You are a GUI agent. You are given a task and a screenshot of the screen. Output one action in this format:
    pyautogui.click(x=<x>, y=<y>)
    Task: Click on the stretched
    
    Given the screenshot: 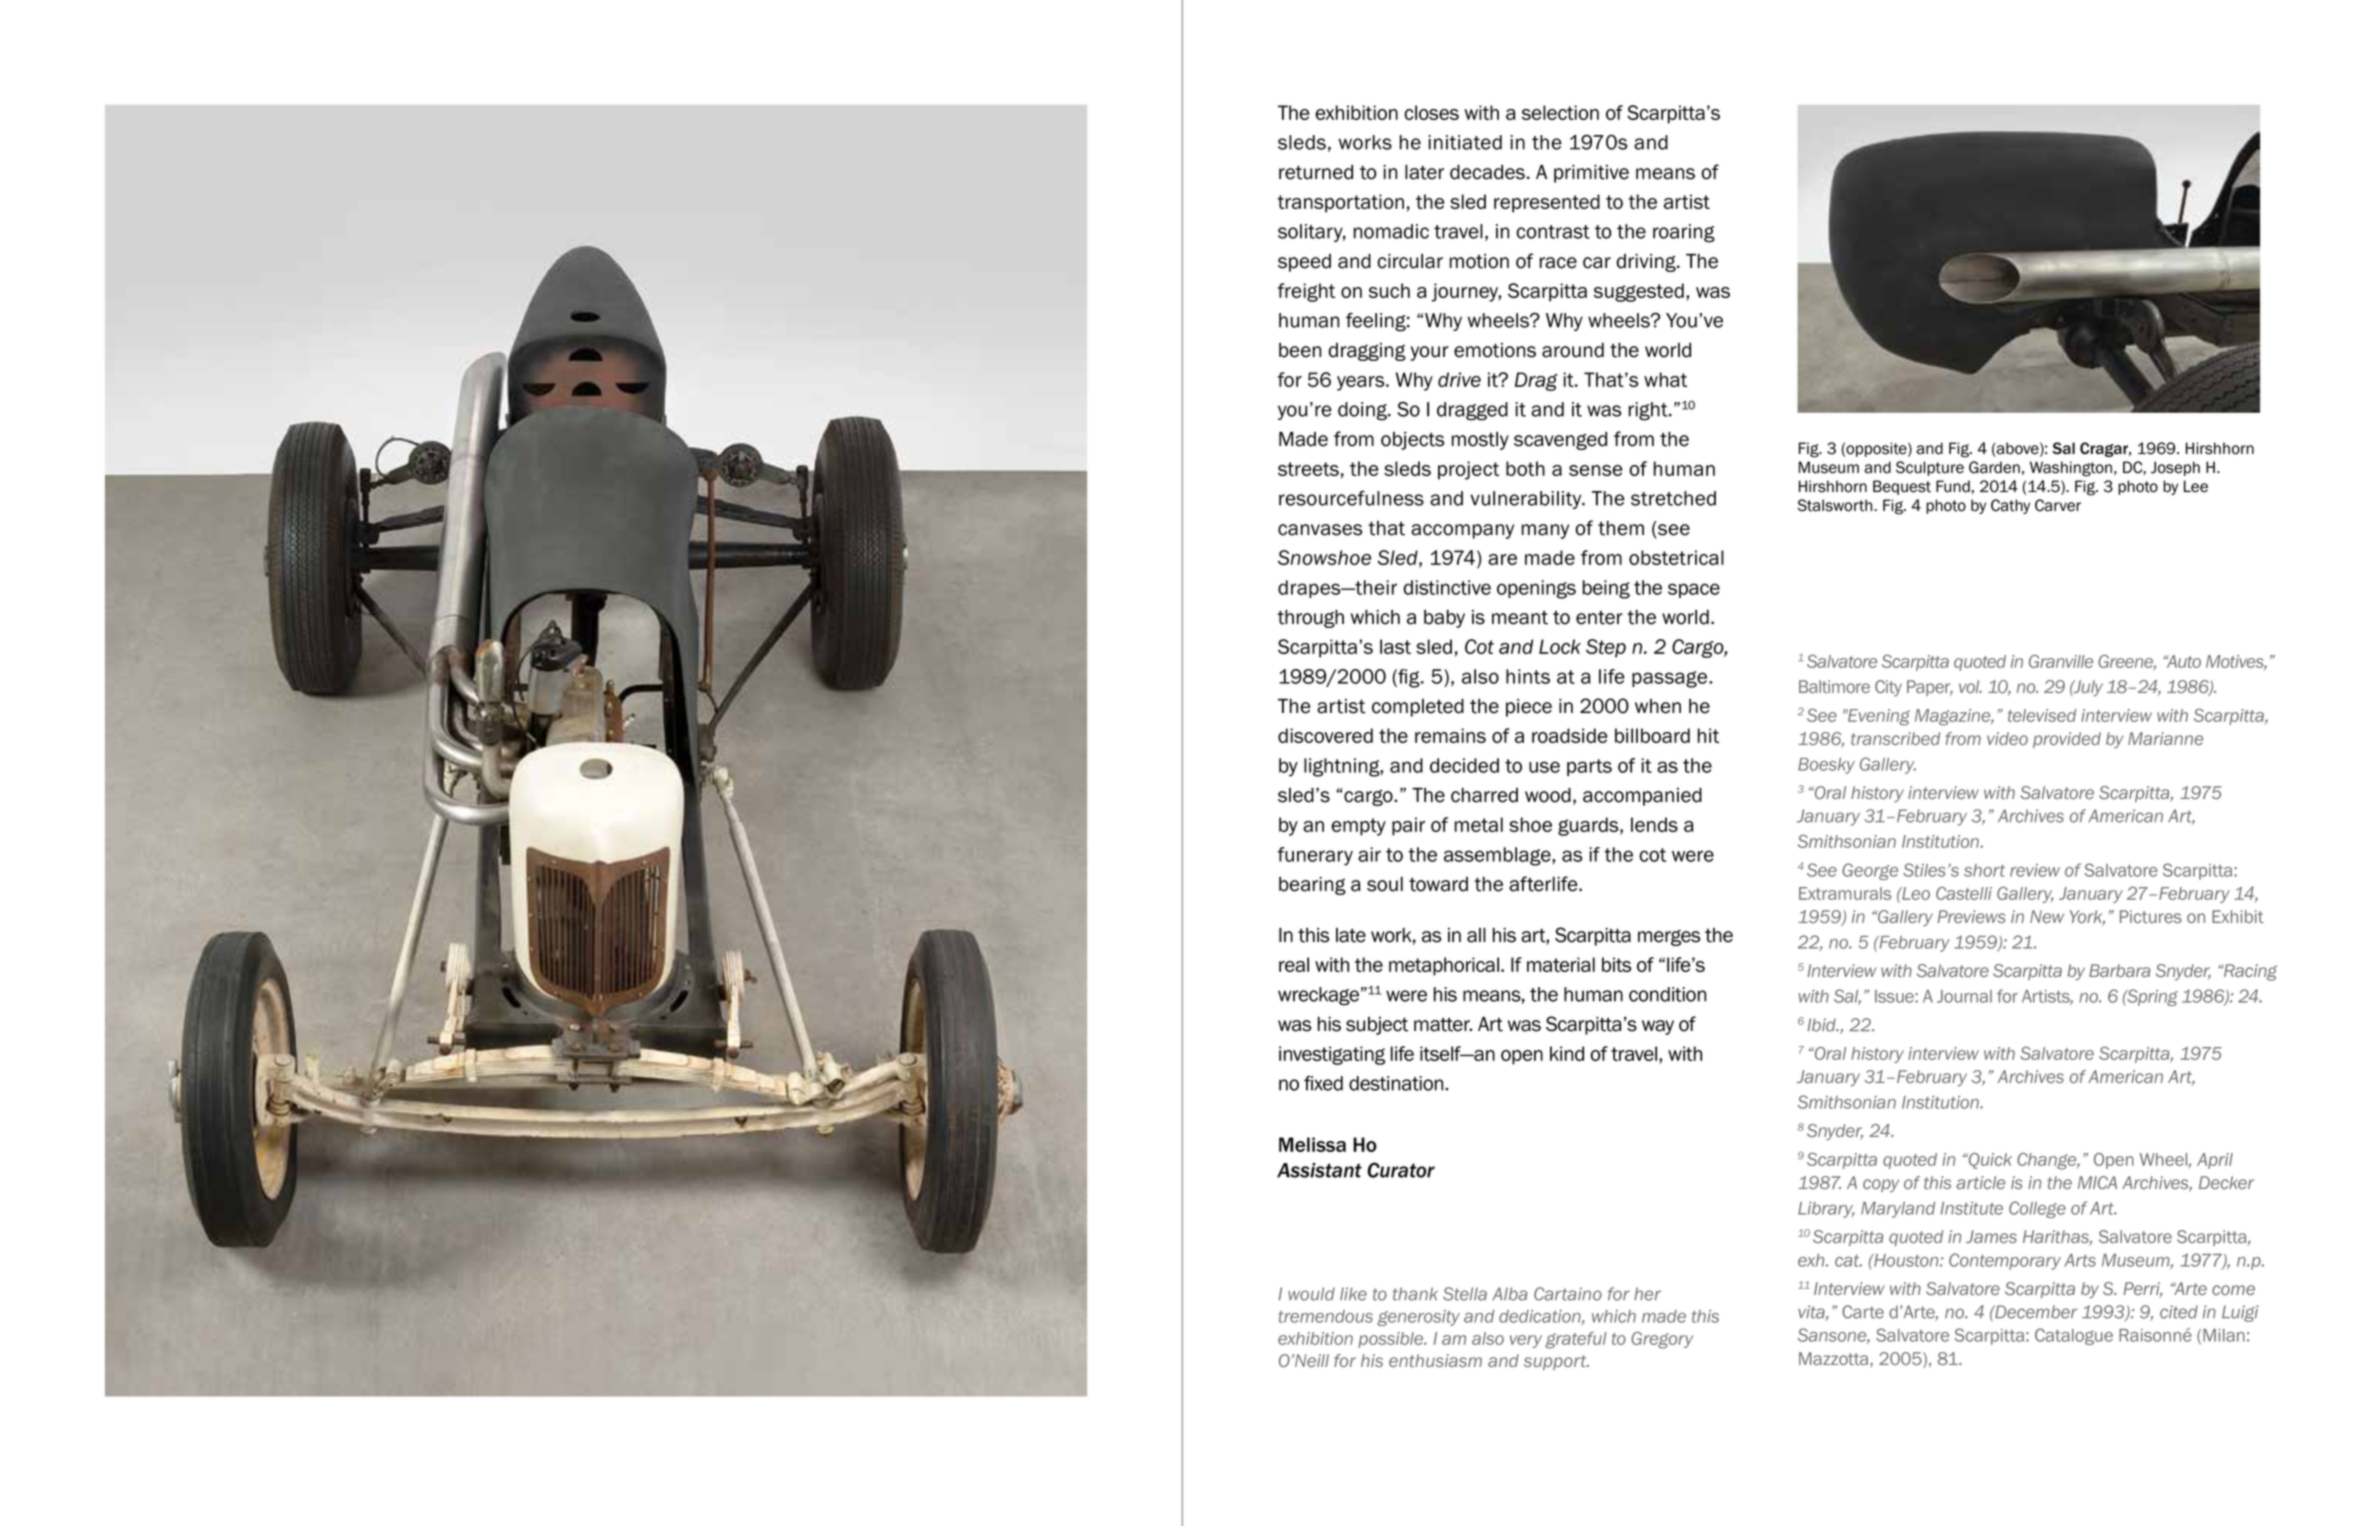 What is the action you would take?
    pyautogui.click(x=1673, y=498)
